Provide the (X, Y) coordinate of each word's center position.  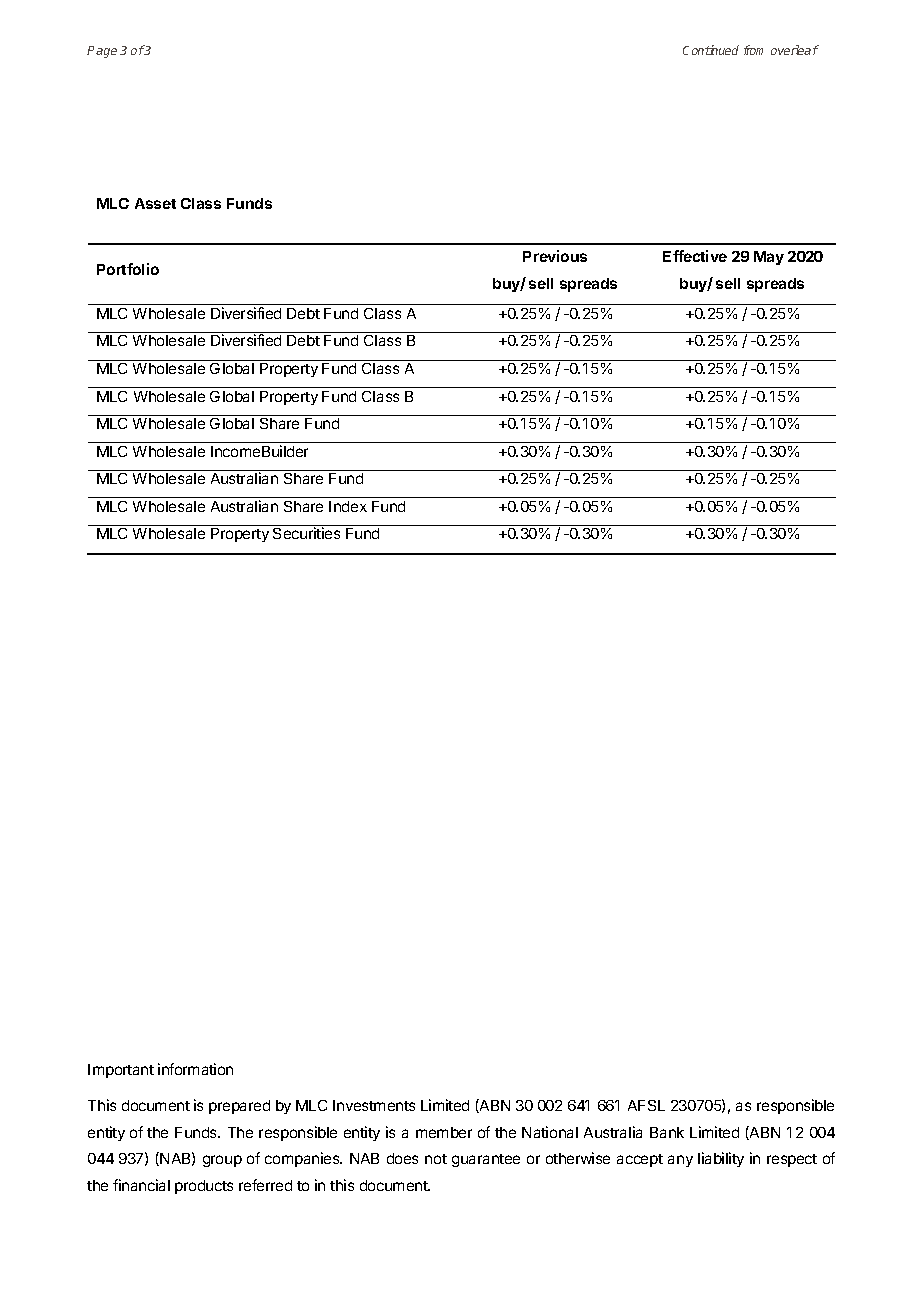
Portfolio (128, 269)
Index (348, 506)
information (195, 1069)
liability (721, 1159)
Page (102, 52)
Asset (155, 203)
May (769, 258)
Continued (711, 50)
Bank (667, 1132)
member (444, 1132)
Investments (374, 1105)
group (222, 1161)
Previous (555, 256)
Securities (306, 533)
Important (121, 1071)
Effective (695, 256)
